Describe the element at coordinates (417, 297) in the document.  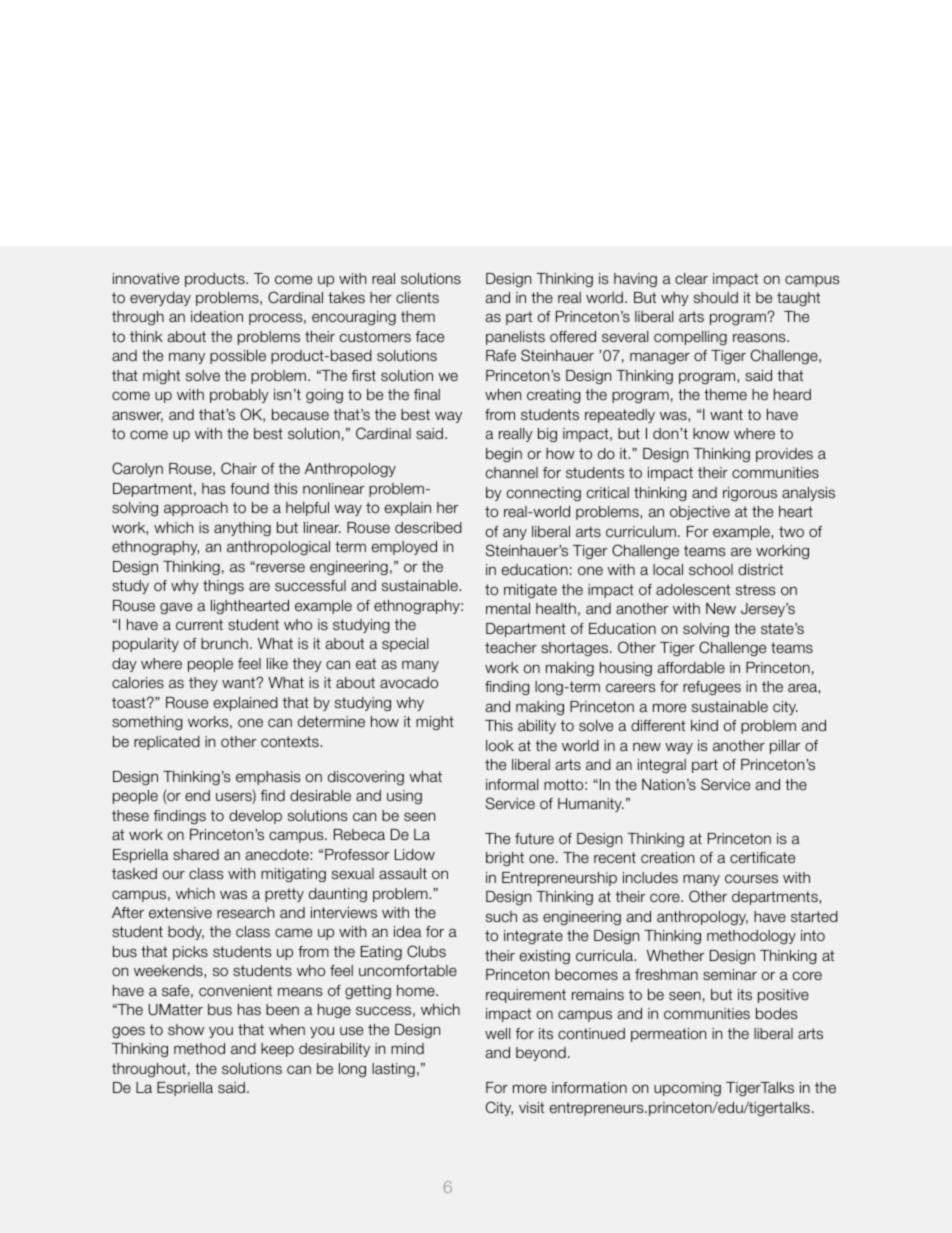
I see `clients` at that location.
